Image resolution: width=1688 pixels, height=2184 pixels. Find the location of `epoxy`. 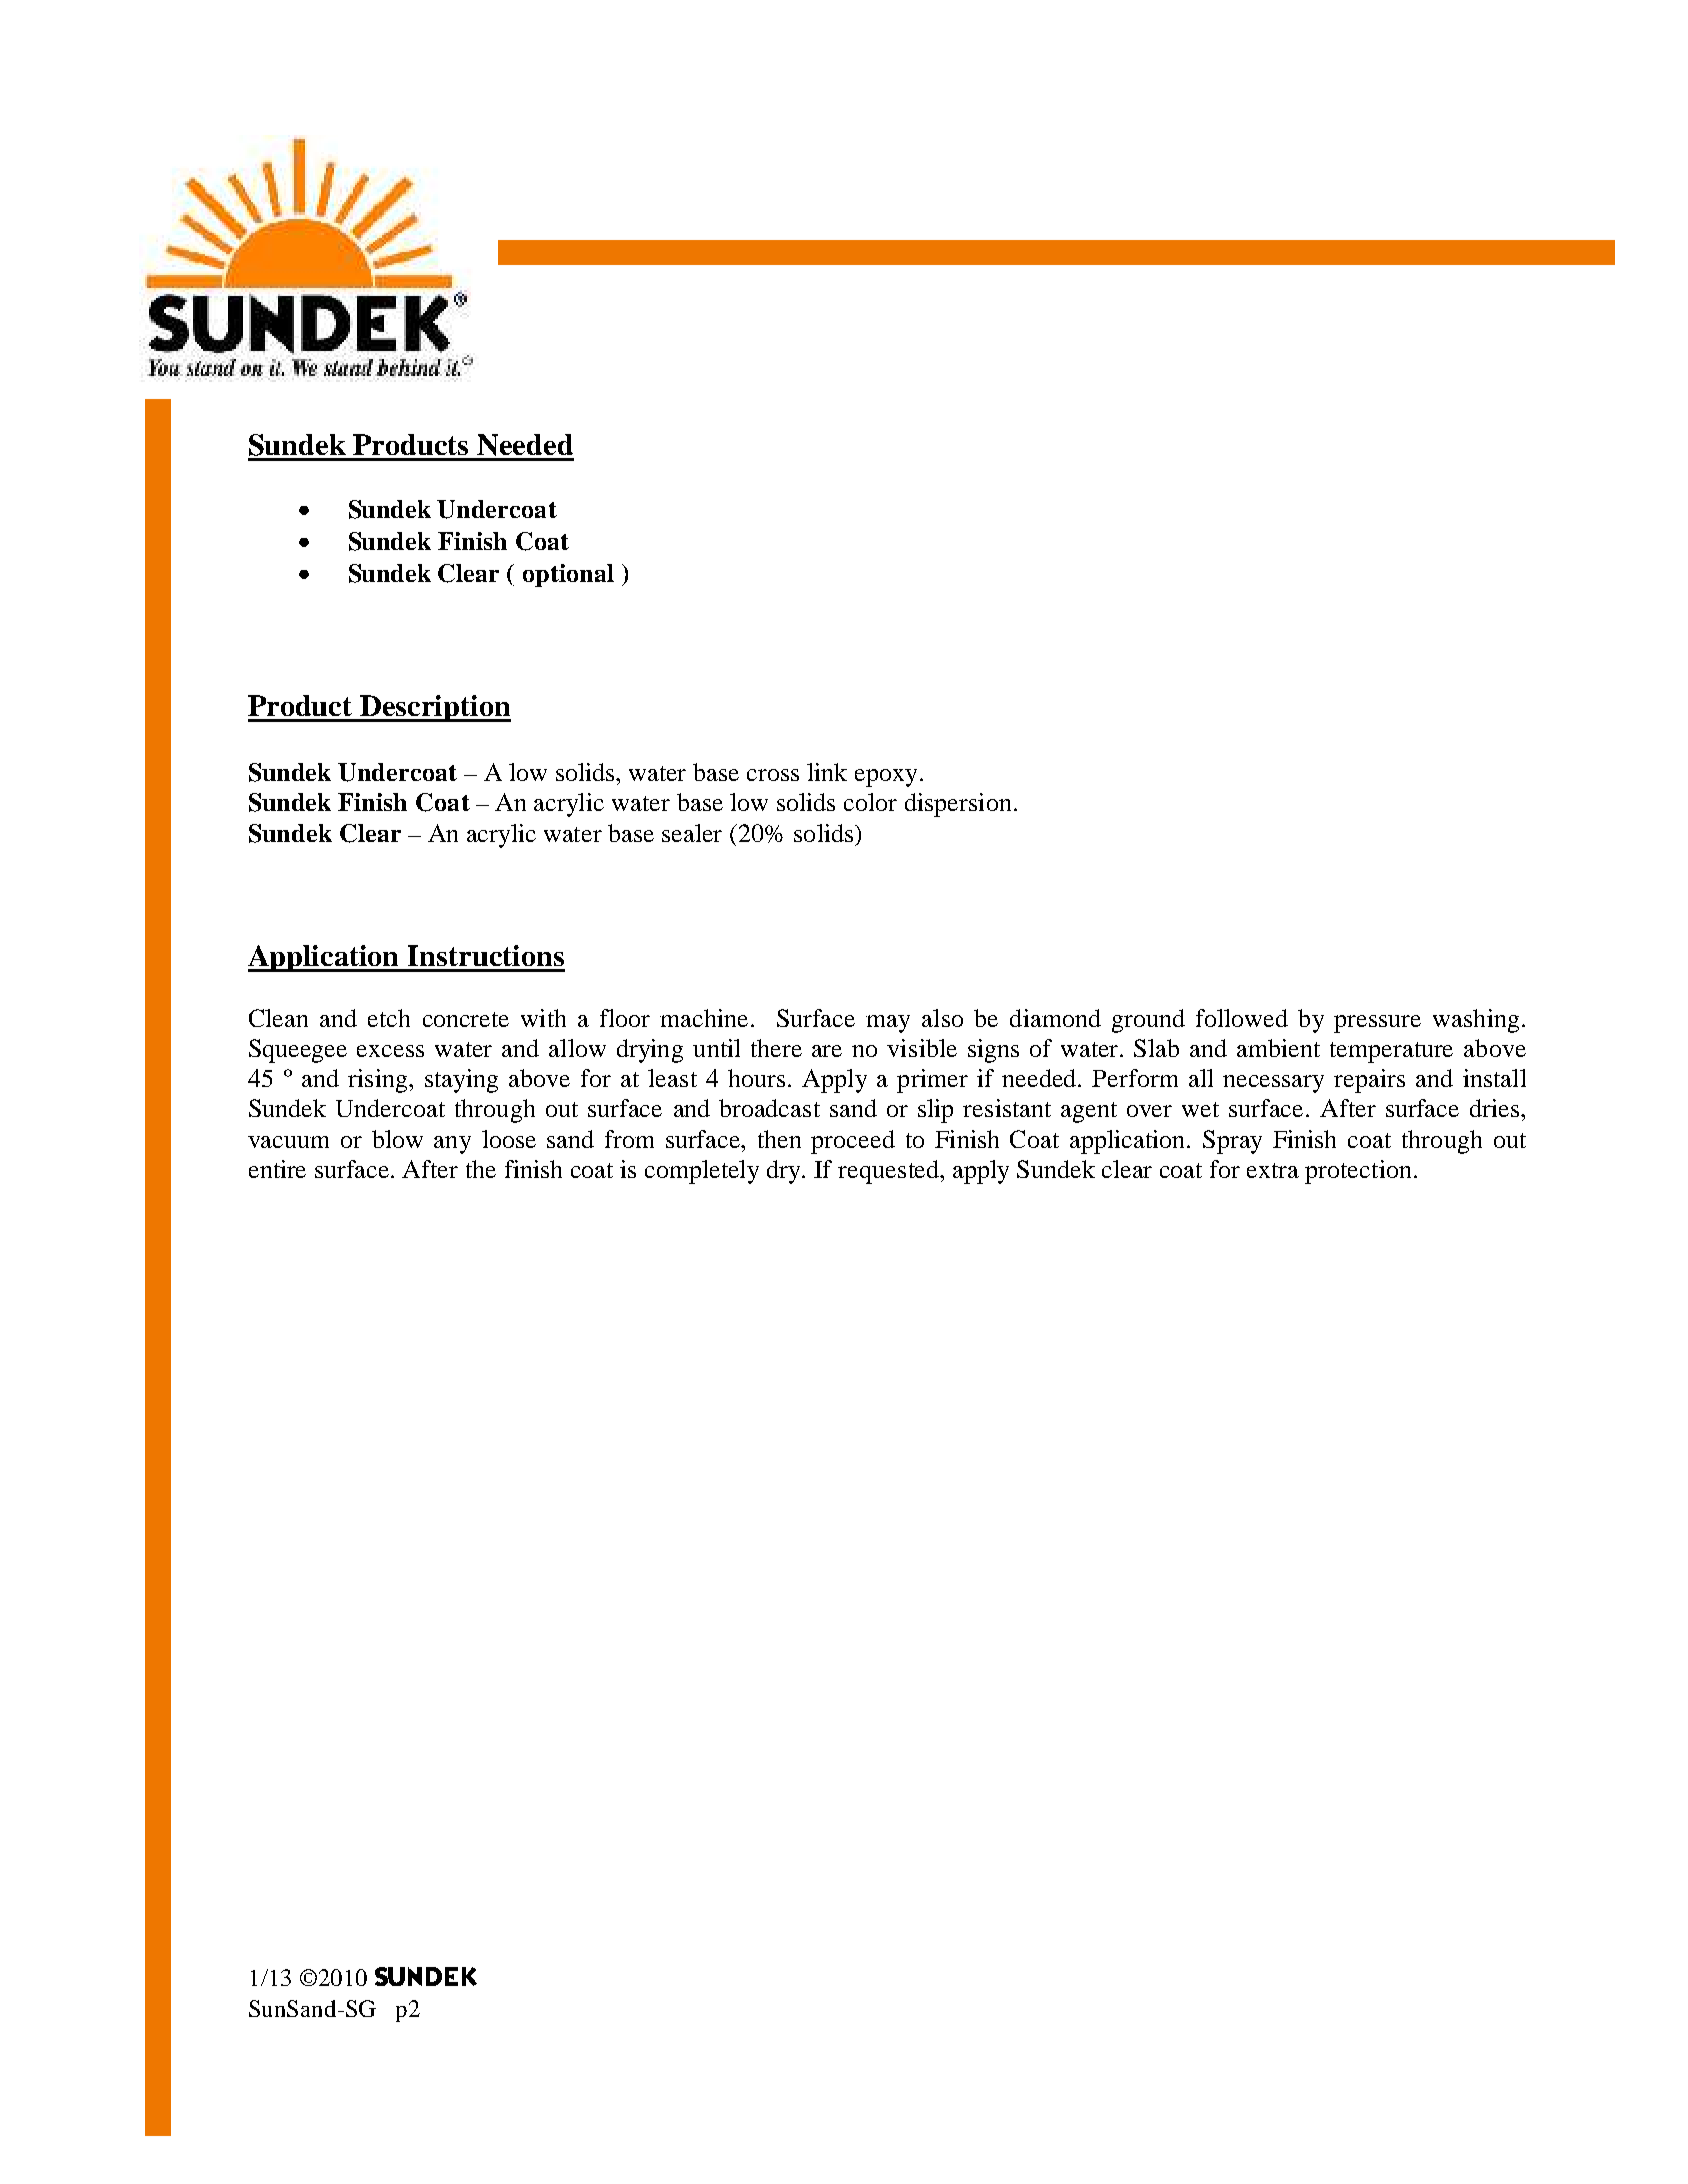

epoxy is located at coordinates (888, 778).
